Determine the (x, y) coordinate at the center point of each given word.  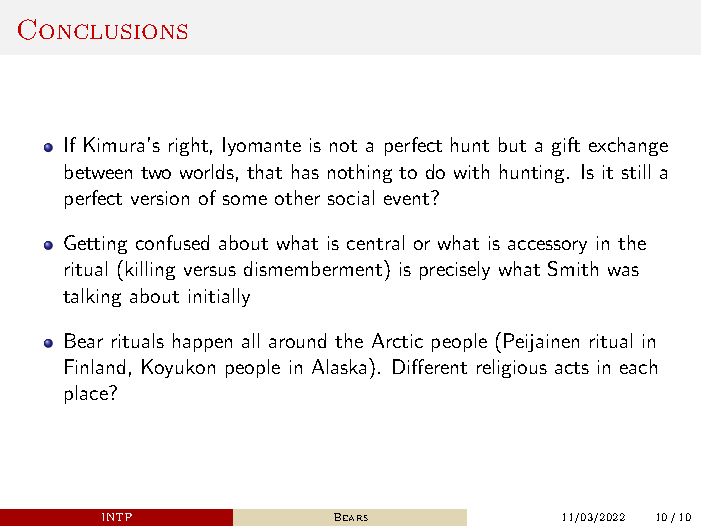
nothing (360, 173)
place (87, 394)
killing (150, 270)
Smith (573, 268)
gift (566, 146)
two (156, 173)
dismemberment (314, 268)
